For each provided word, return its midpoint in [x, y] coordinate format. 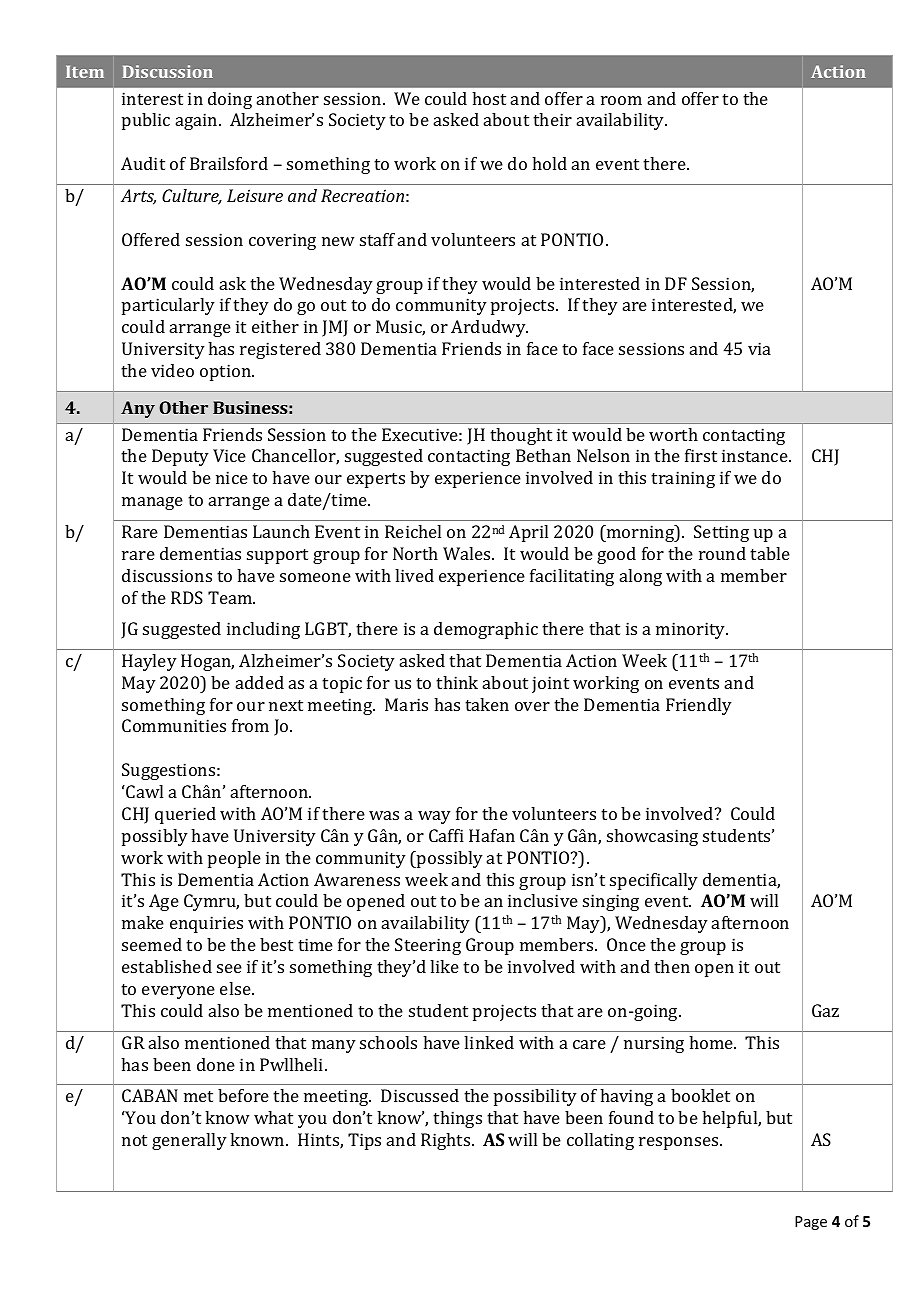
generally [189, 1141]
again [198, 121]
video [172, 370]
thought [521, 436]
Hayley [149, 662]
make [143, 922]
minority [692, 630]
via [759, 348]
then [672, 966]
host [489, 98]
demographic [486, 630]
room [621, 100]
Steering [428, 946]
